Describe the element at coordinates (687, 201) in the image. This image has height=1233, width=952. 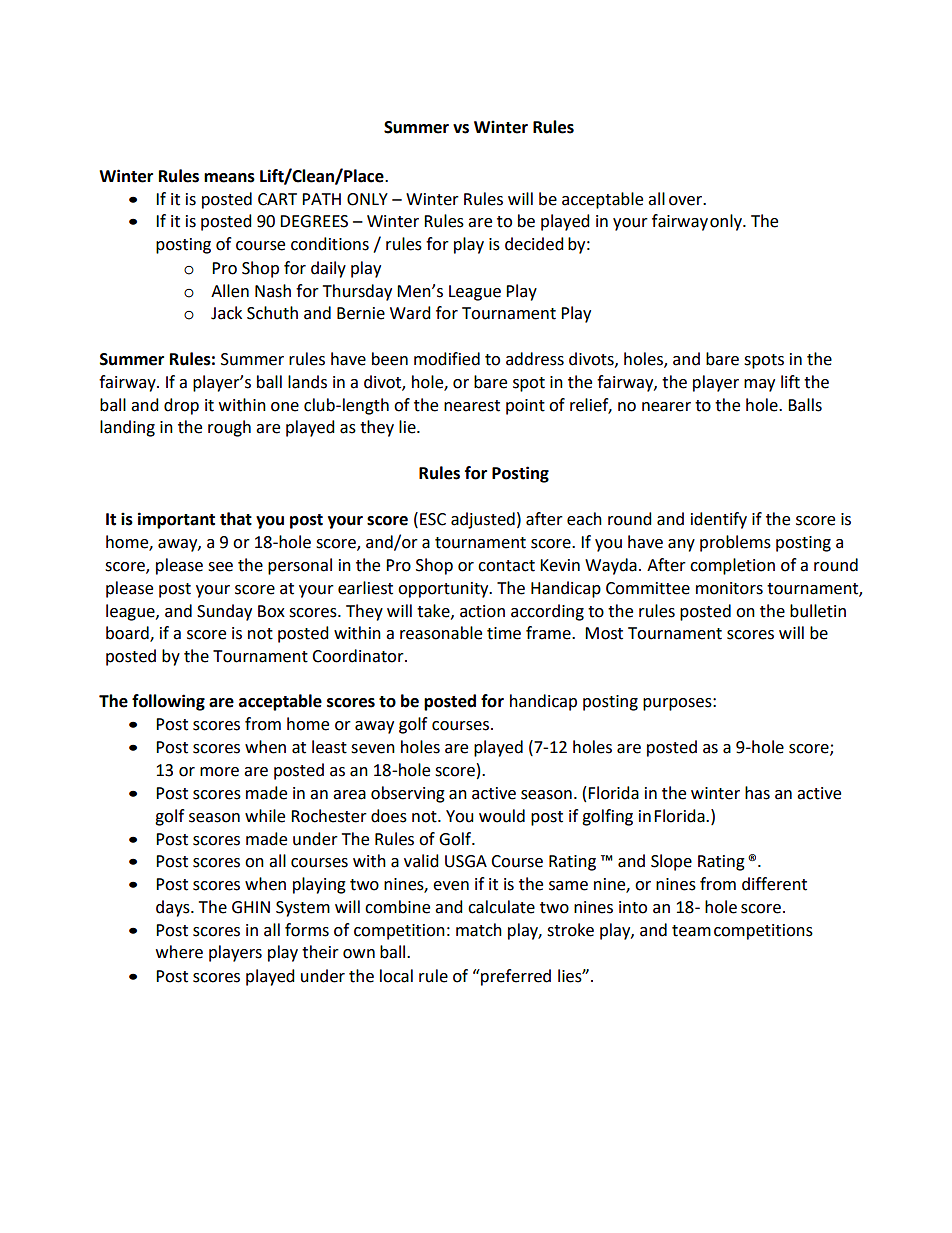
I see `over` at that location.
